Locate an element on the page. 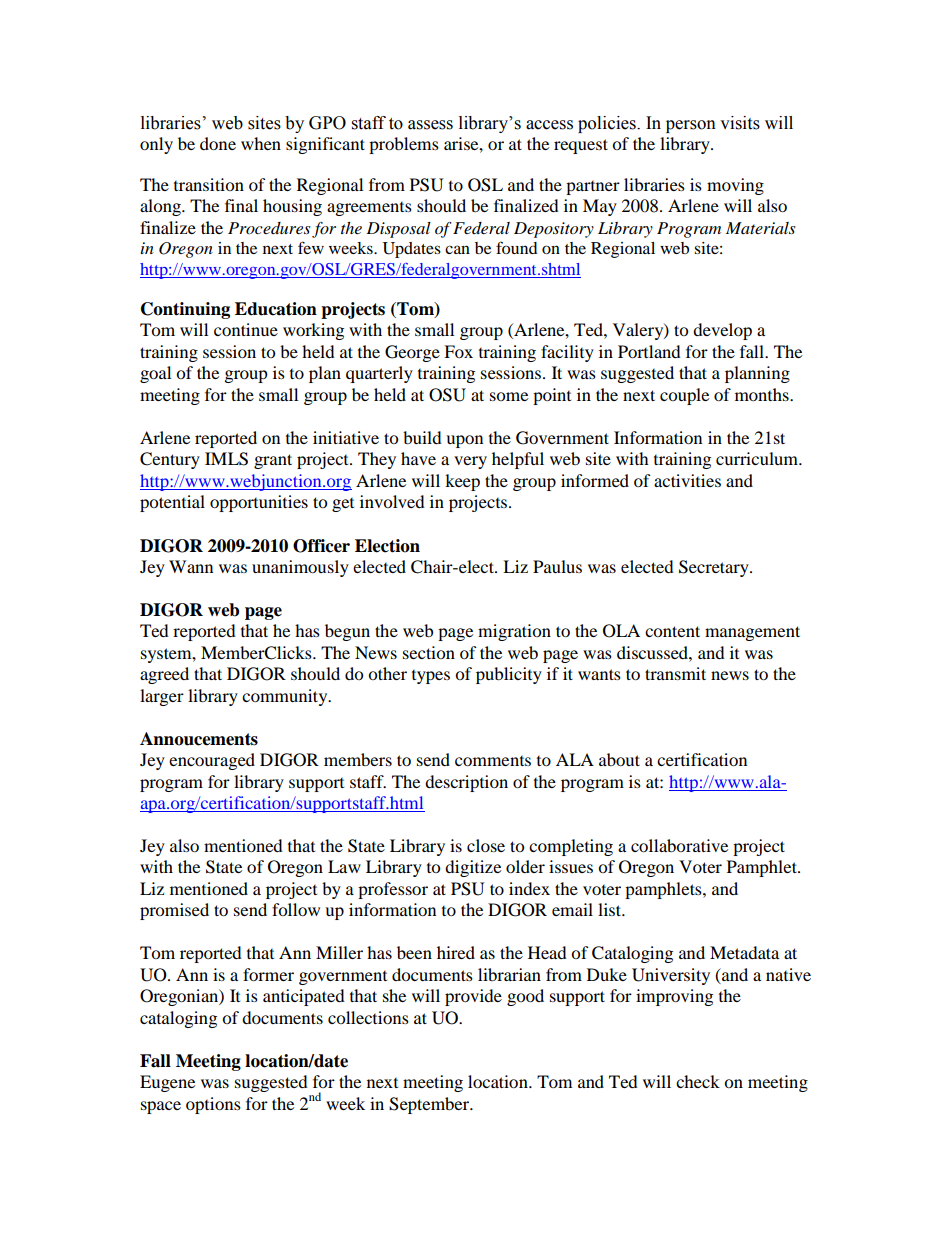 Image resolution: width=952 pixels, height=1233 pixels. person is located at coordinates (691, 126).
